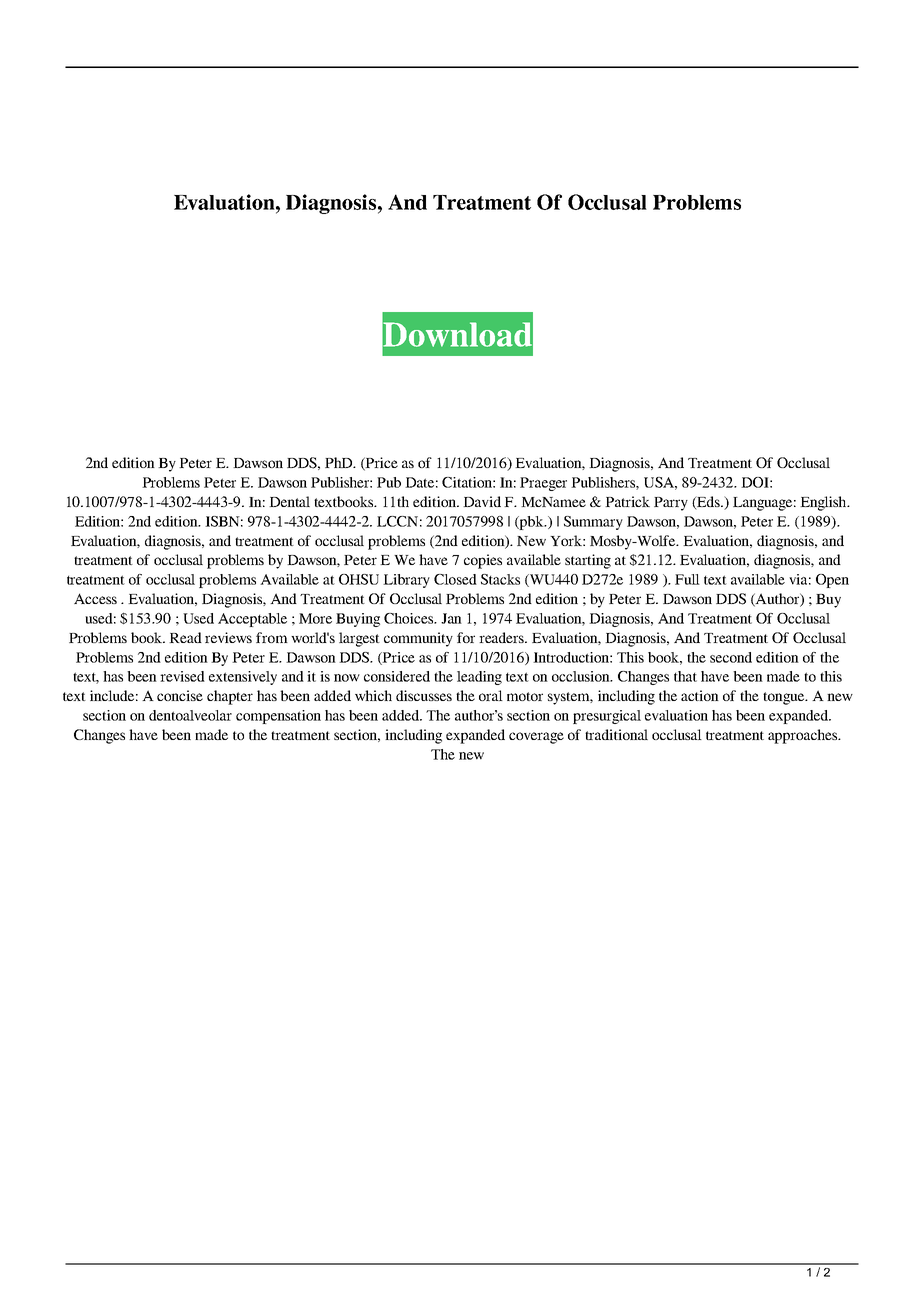 This screenshot has width=924, height=1308. What do you see at coordinates (708, 503) in the screenshot?
I see `Eds` at bounding box center [708, 503].
